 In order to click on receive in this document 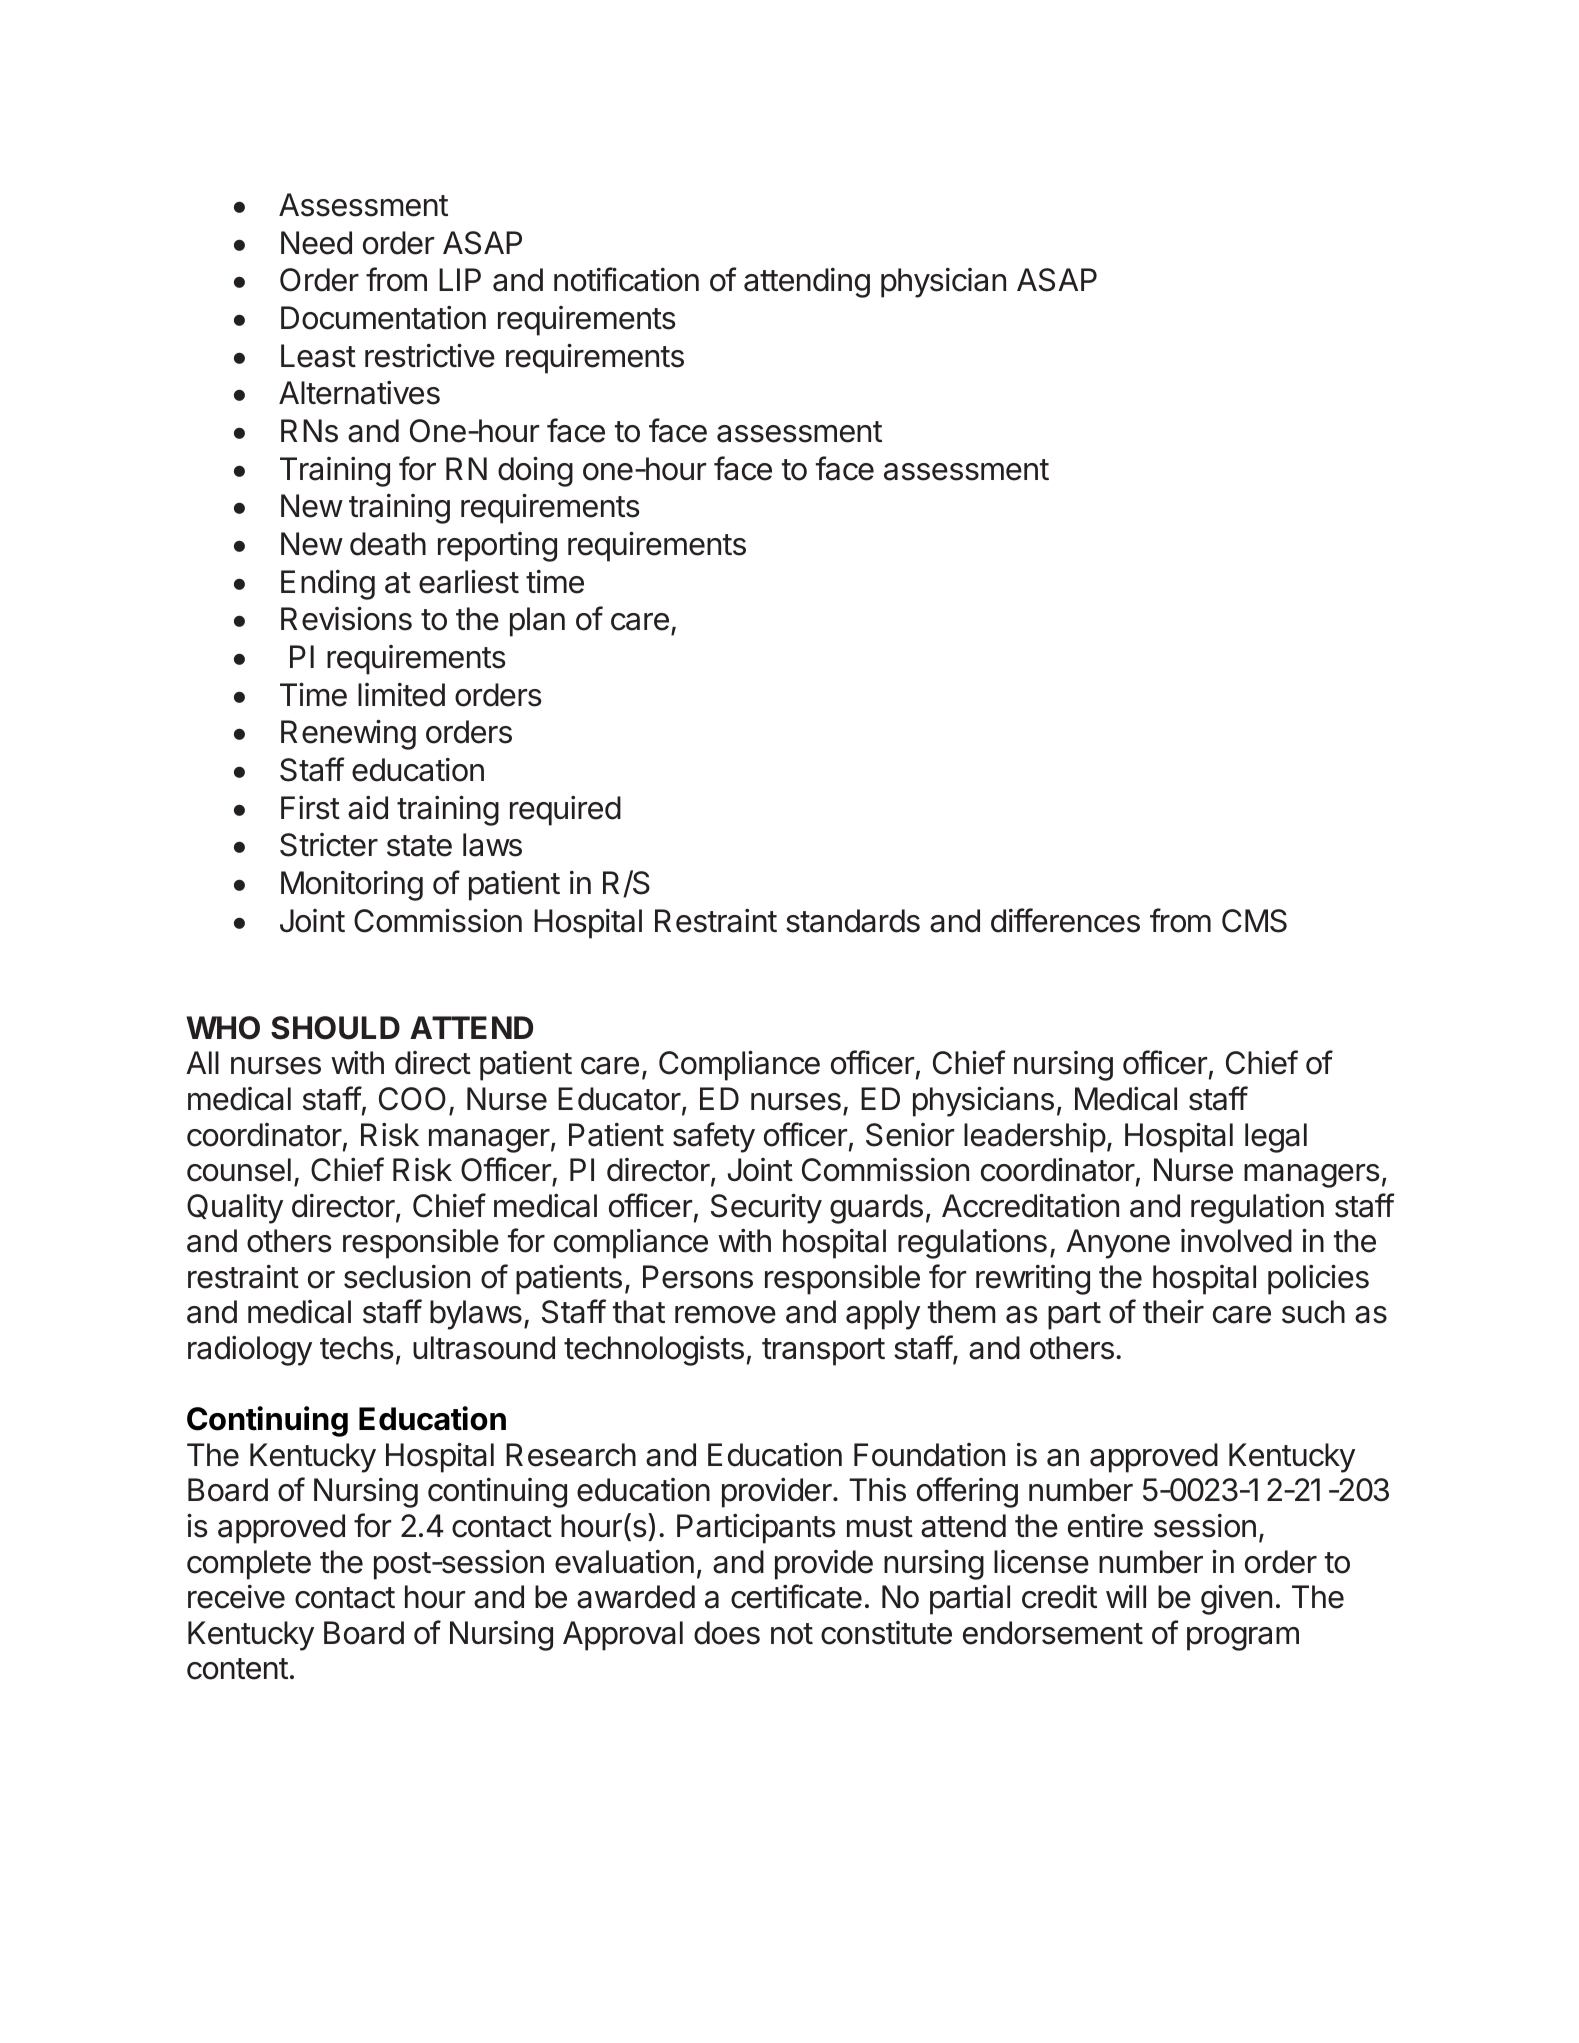, I will do `click(236, 1597)`.
